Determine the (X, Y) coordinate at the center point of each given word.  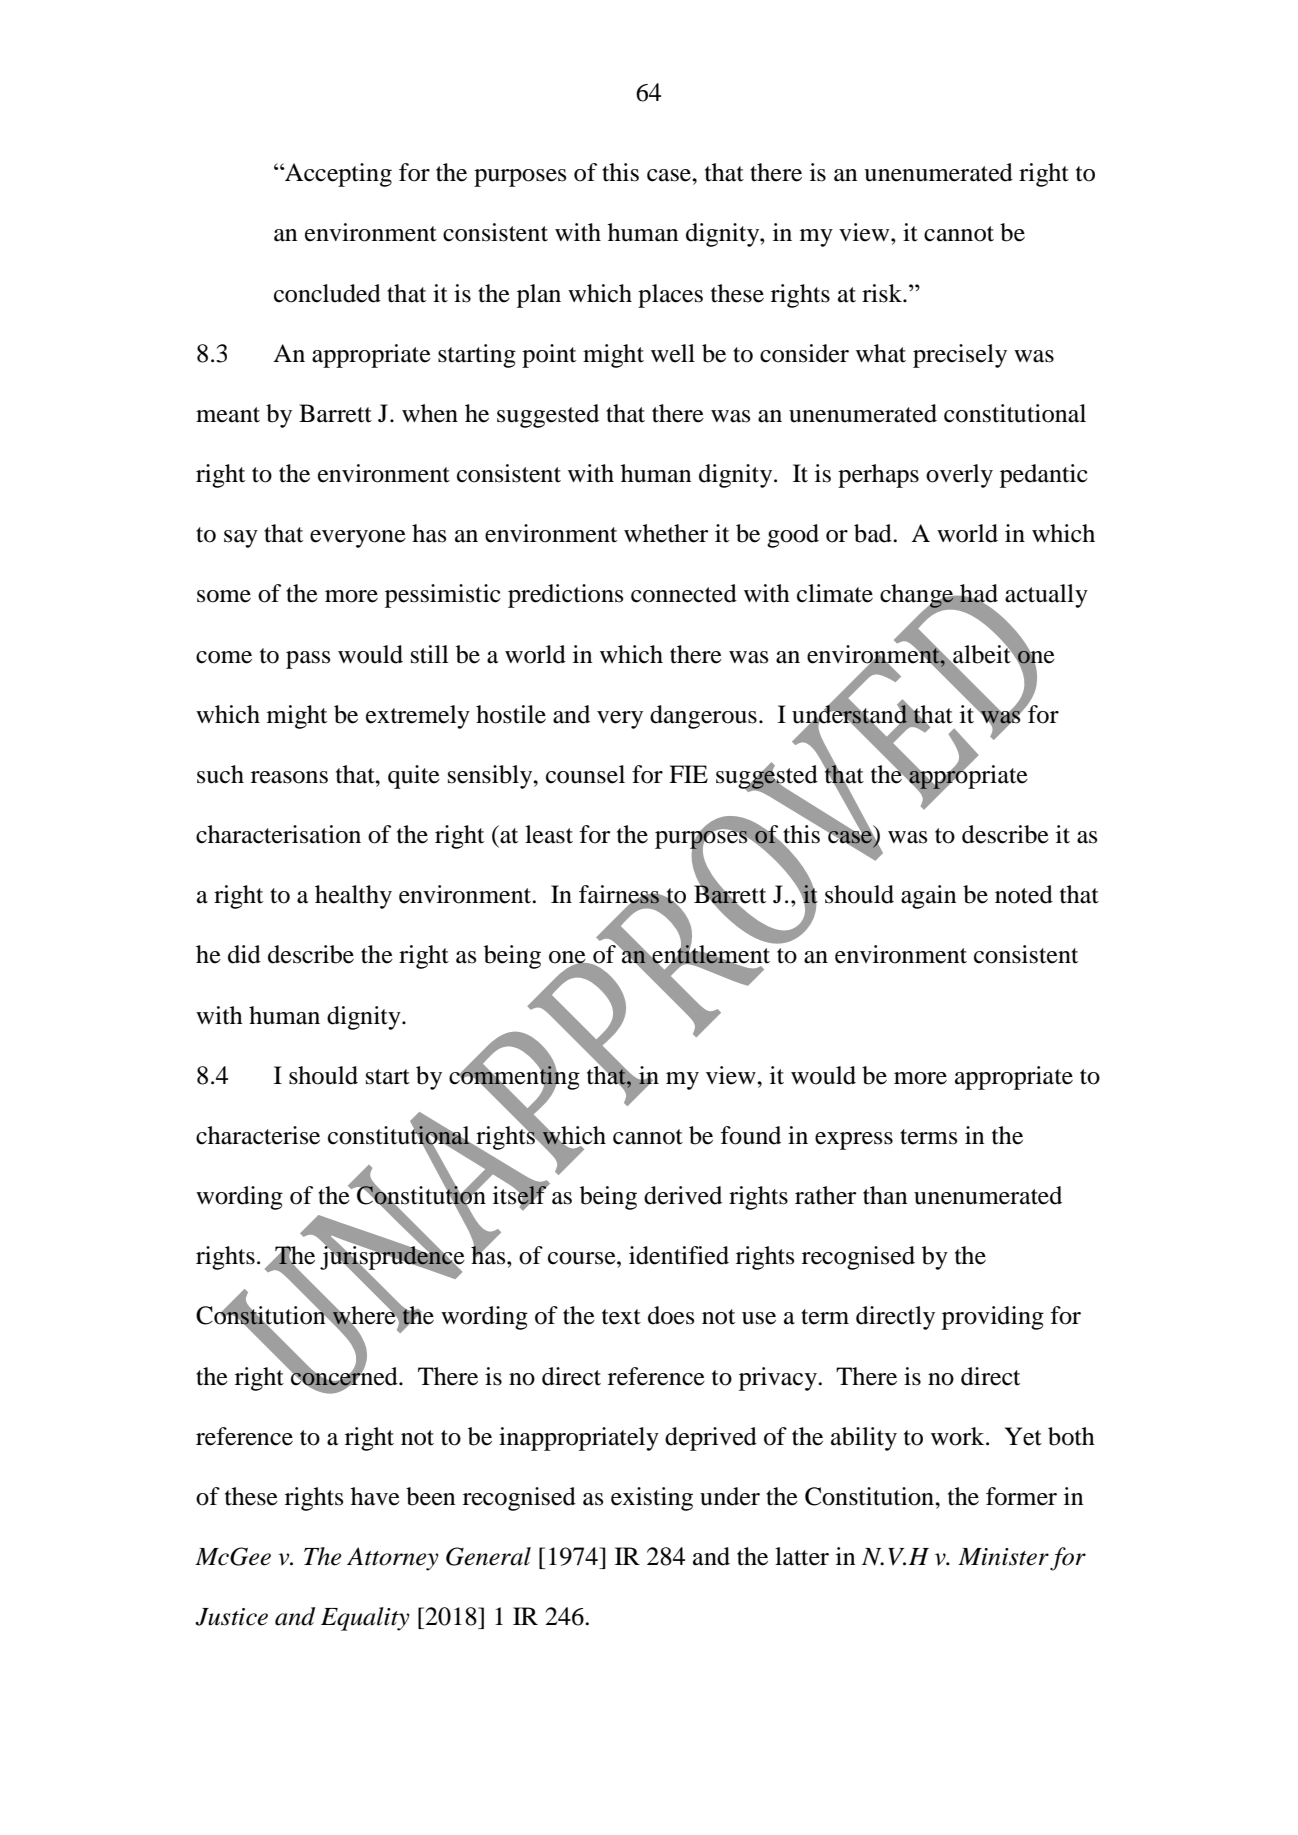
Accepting (337, 175)
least (549, 834)
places (670, 296)
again (928, 897)
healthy (353, 897)
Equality (365, 1619)
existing (652, 1499)
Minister (1003, 1557)
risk (883, 293)
